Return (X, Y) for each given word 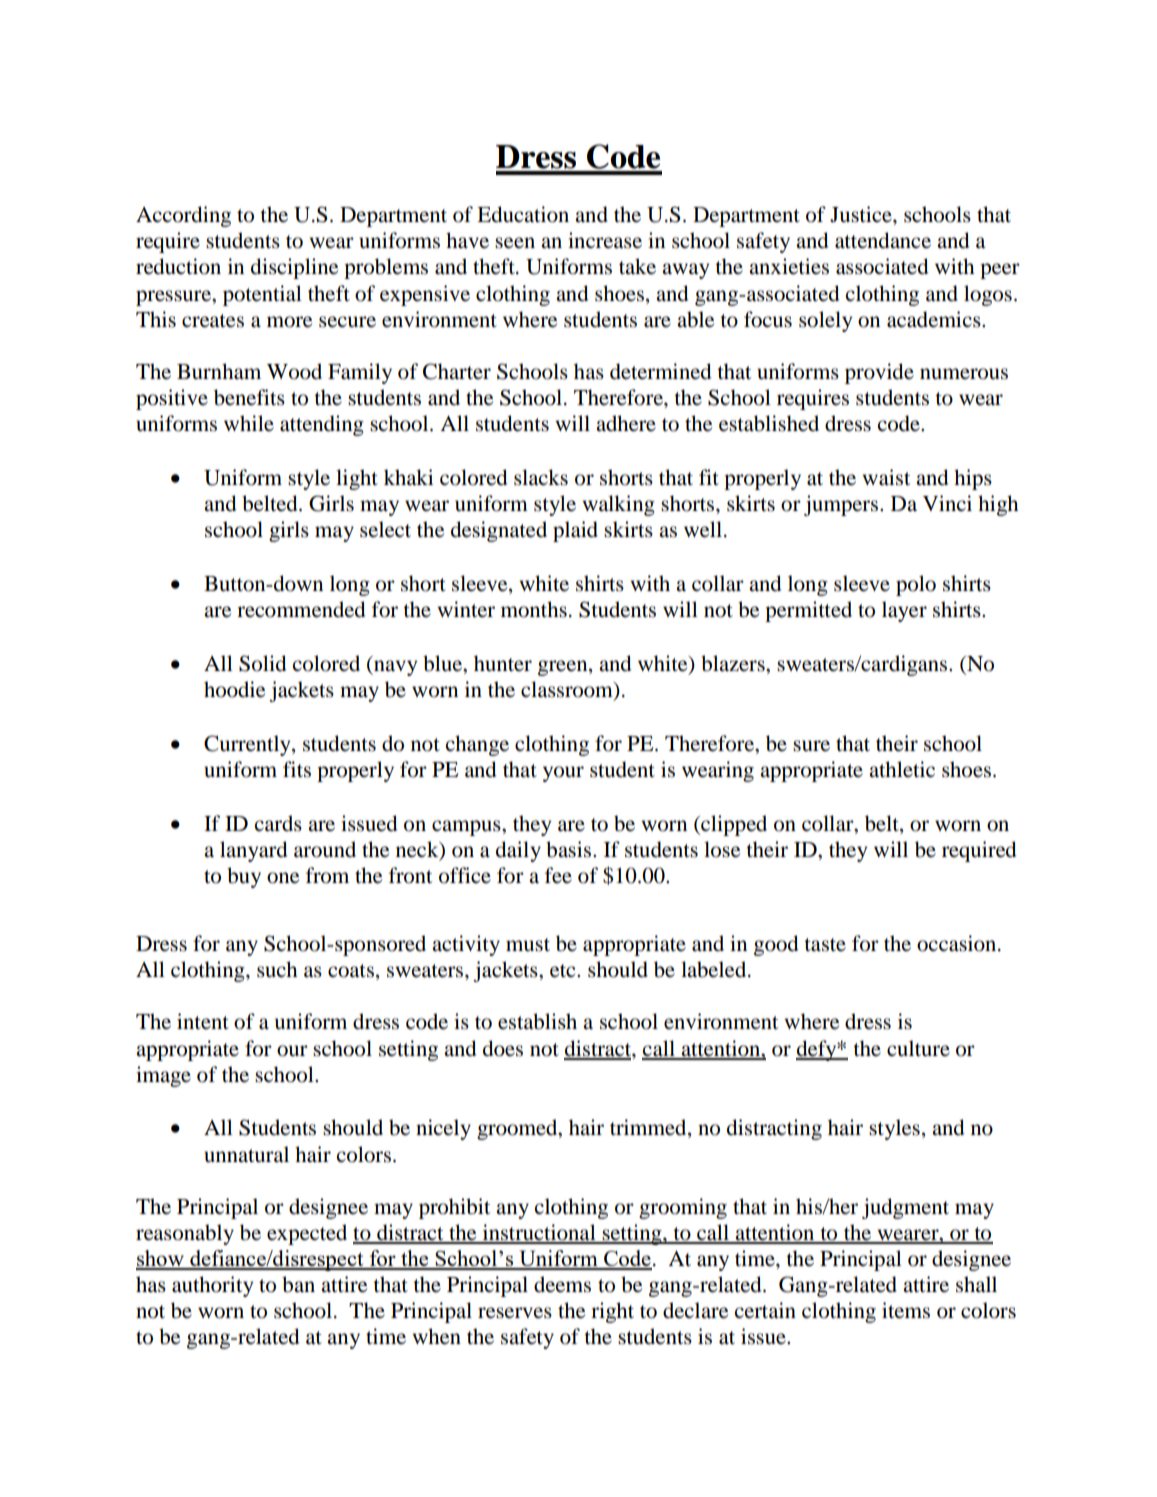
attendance (883, 240)
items (906, 1310)
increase (605, 240)
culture (918, 1048)
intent (203, 1021)
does (503, 1048)
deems (562, 1284)
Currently (248, 745)
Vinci (947, 503)
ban (298, 1284)
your (563, 774)
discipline (294, 268)
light (357, 479)
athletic (902, 769)
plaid (575, 531)
